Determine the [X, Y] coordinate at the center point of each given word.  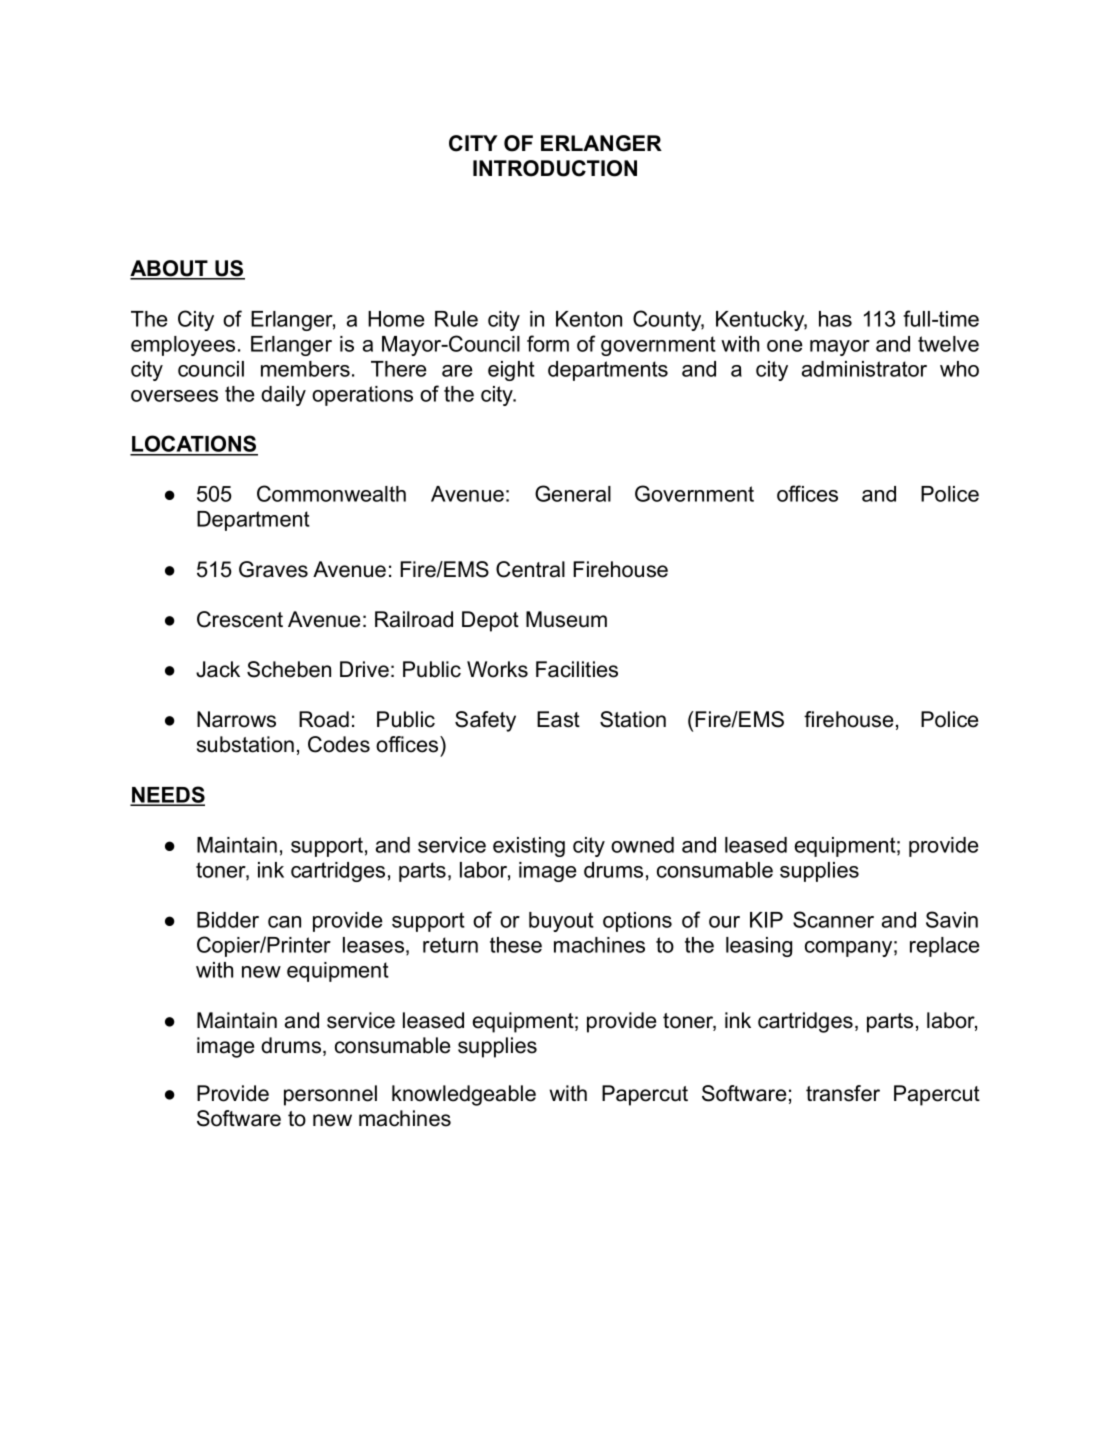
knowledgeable [464, 1095]
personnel [330, 1095]
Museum [566, 619]
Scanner [833, 919]
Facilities [577, 669]
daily [283, 396]
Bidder [228, 920]
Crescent [240, 619]
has [835, 319]
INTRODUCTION [555, 168]
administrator [864, 369]
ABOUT [170, 269]
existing [529, 847]
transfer [843, 1093]
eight [511, 371]
